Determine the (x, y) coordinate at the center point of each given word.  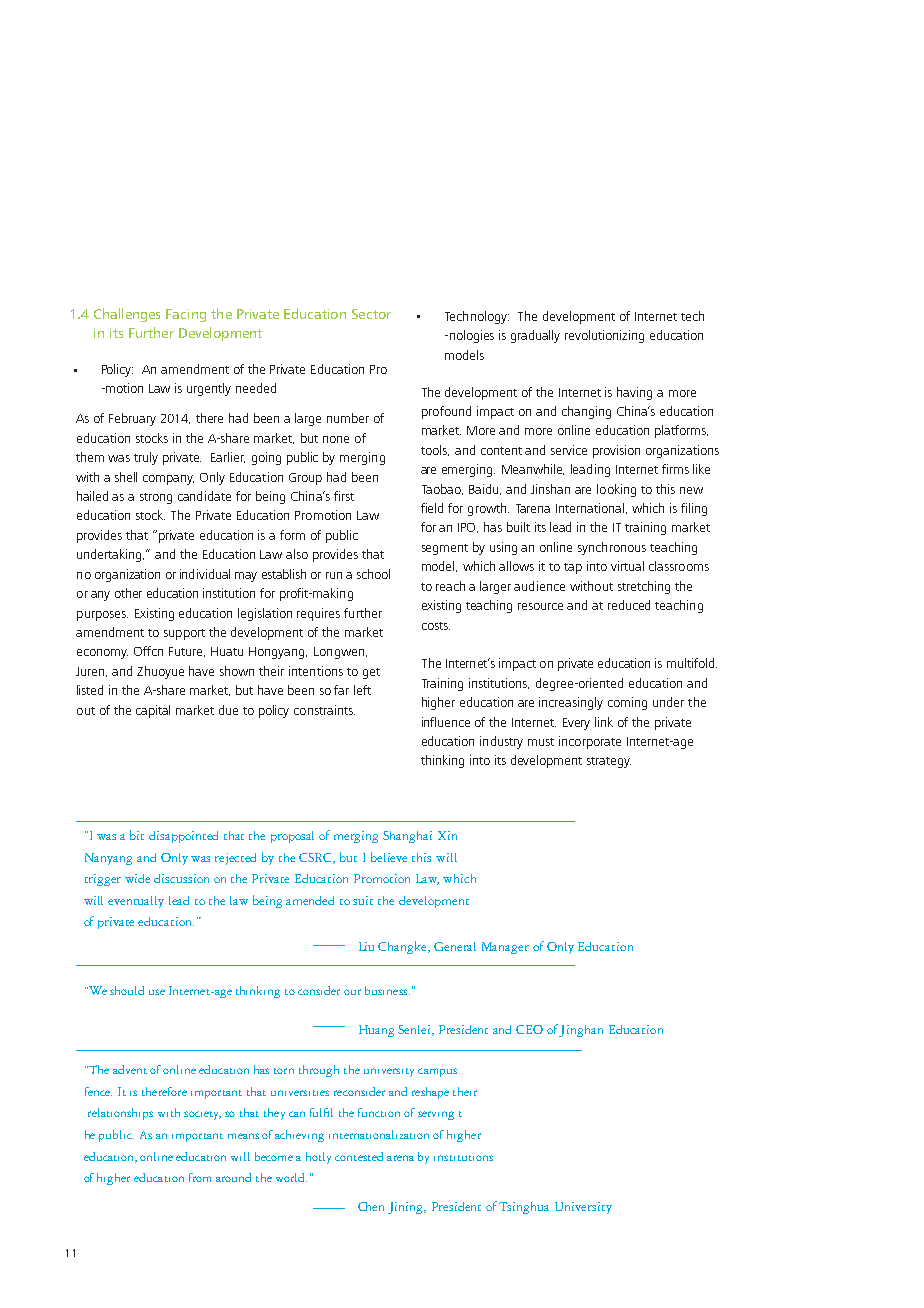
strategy (609, 762)
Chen (371, 1206)
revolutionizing (604, 336)
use (157, 992)
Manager (505, 948)
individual (205, 574)
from (200, 1177)
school (373, 574)
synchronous (612, 548)
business (387, 990)
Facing (186, 315)
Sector (371, 314)
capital (153, 711)
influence (446, 722)
